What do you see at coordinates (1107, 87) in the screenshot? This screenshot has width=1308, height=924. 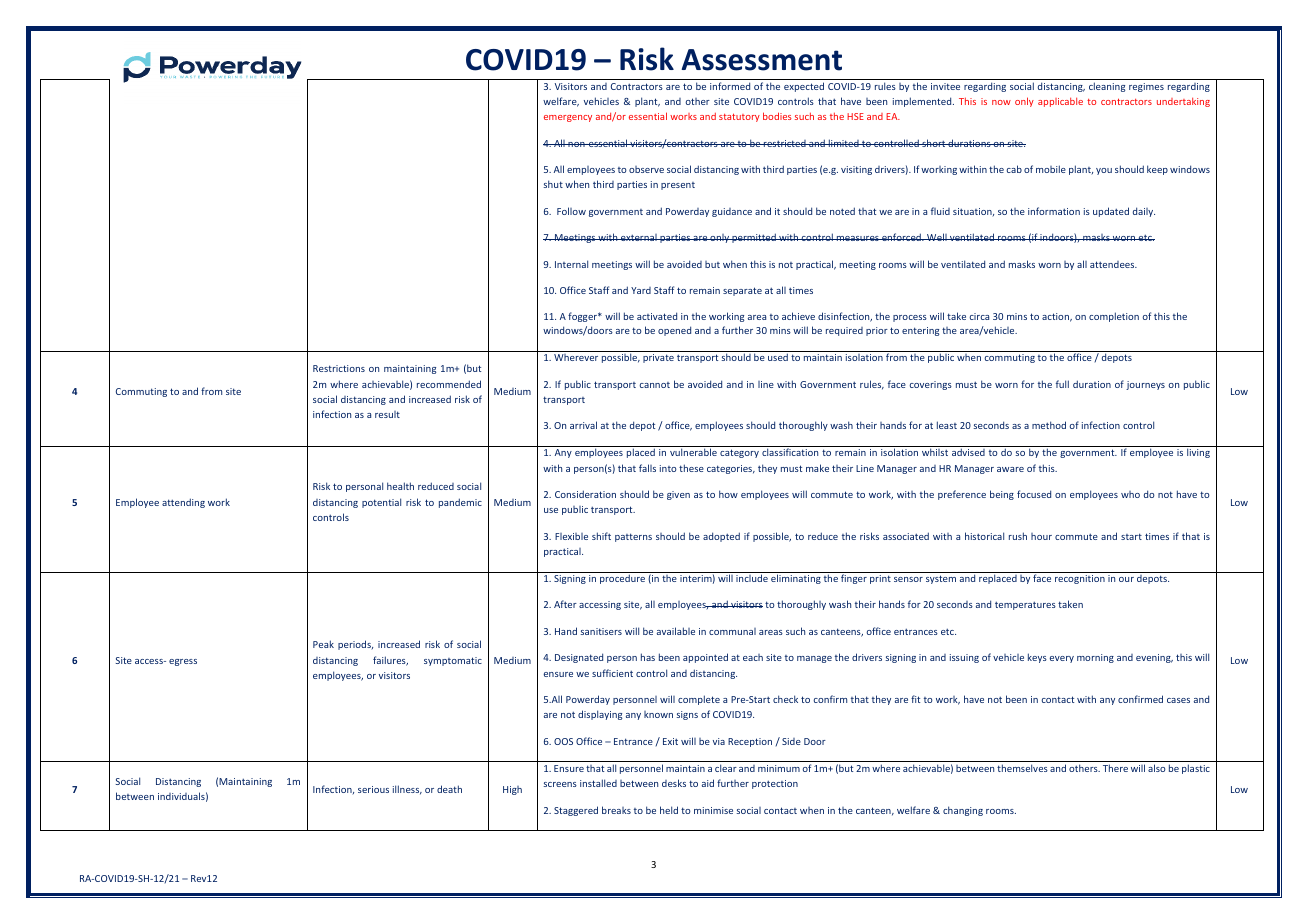 I see `cleaning` at bounding box center [1107, 87].
